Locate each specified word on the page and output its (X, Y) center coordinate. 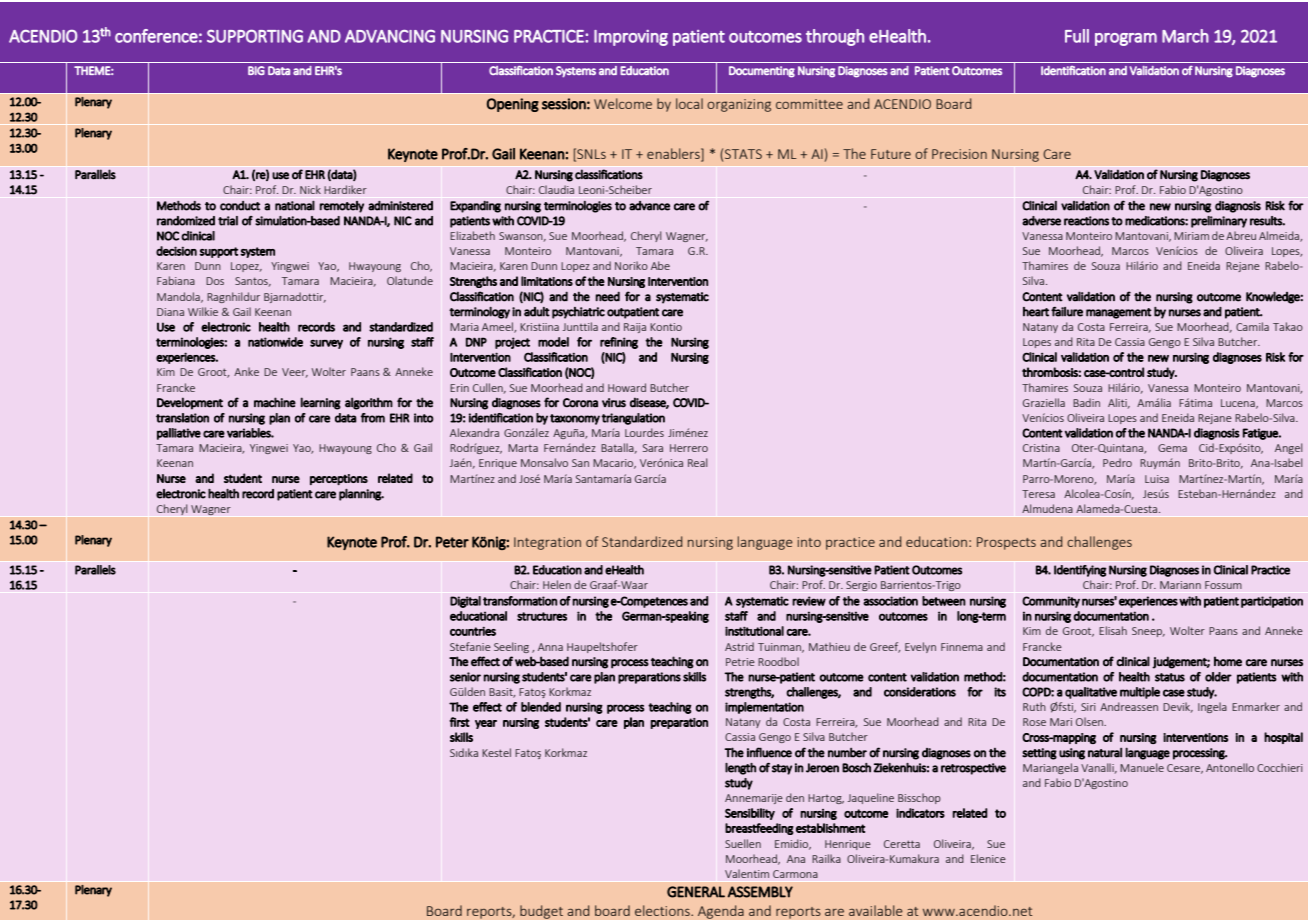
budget (541, 912)
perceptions (339, 479)
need (608, 296)
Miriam (1191, 236)
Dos (215, 281)
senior (465, 677)
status (1170, 677)
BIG (256, 70)
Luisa (1157, 479)
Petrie (740, 662)
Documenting (762, 72)
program (1126, 39)
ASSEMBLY (760, 892)
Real (697, 462)
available (876, 910)
